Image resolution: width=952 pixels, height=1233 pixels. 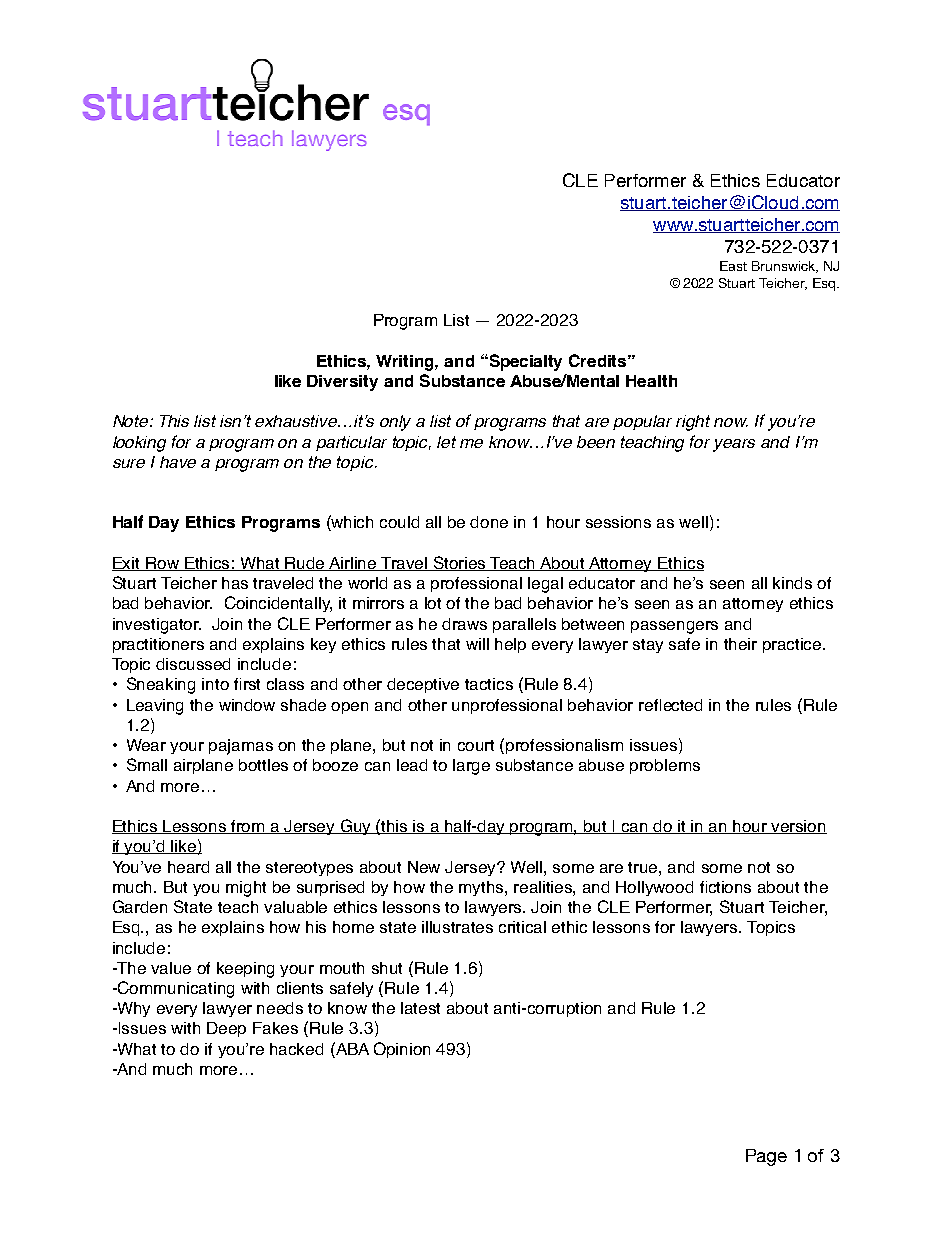 What do you see at coordinates (296, 1049) in the screenshot?
I see `hacked` at bounding box center [296, 1049].
